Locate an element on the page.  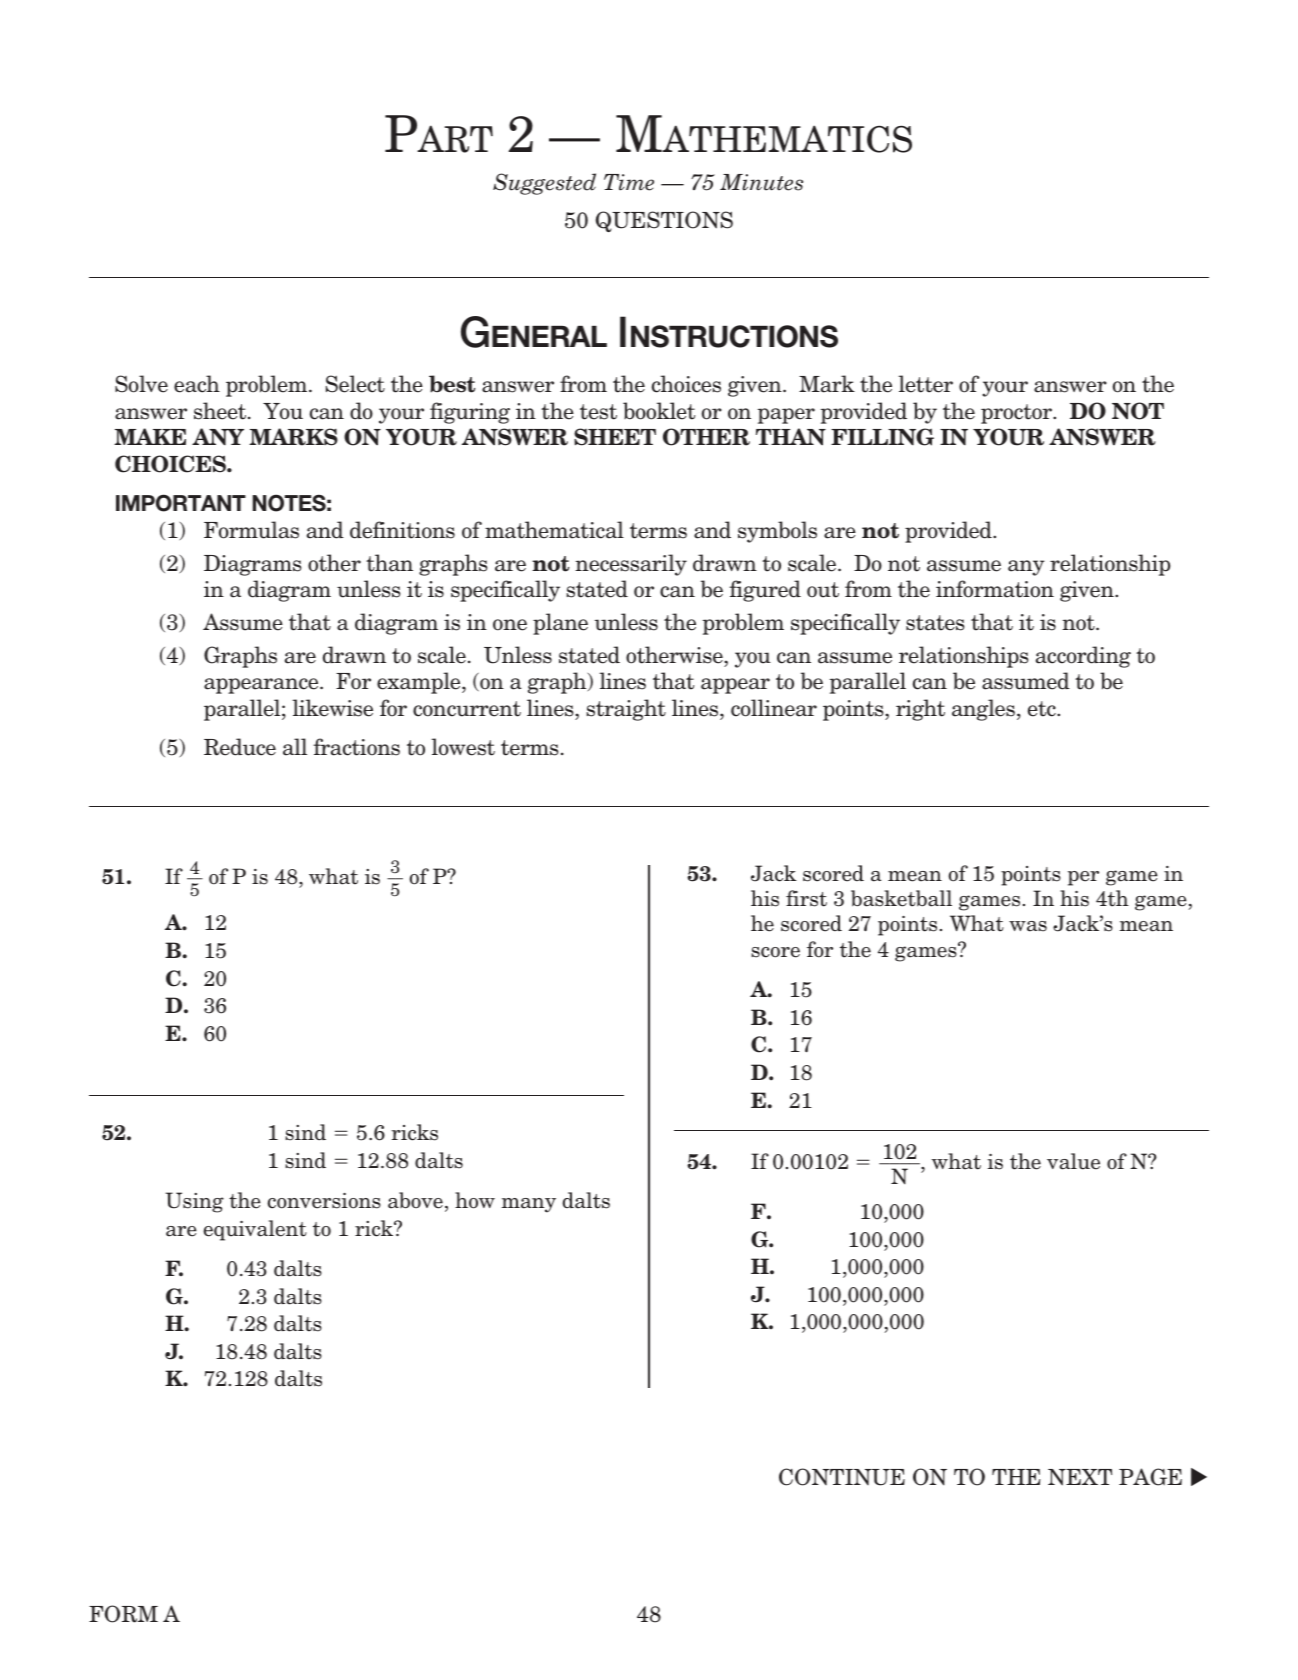
proctor is located at coordinates (1018, 414).
